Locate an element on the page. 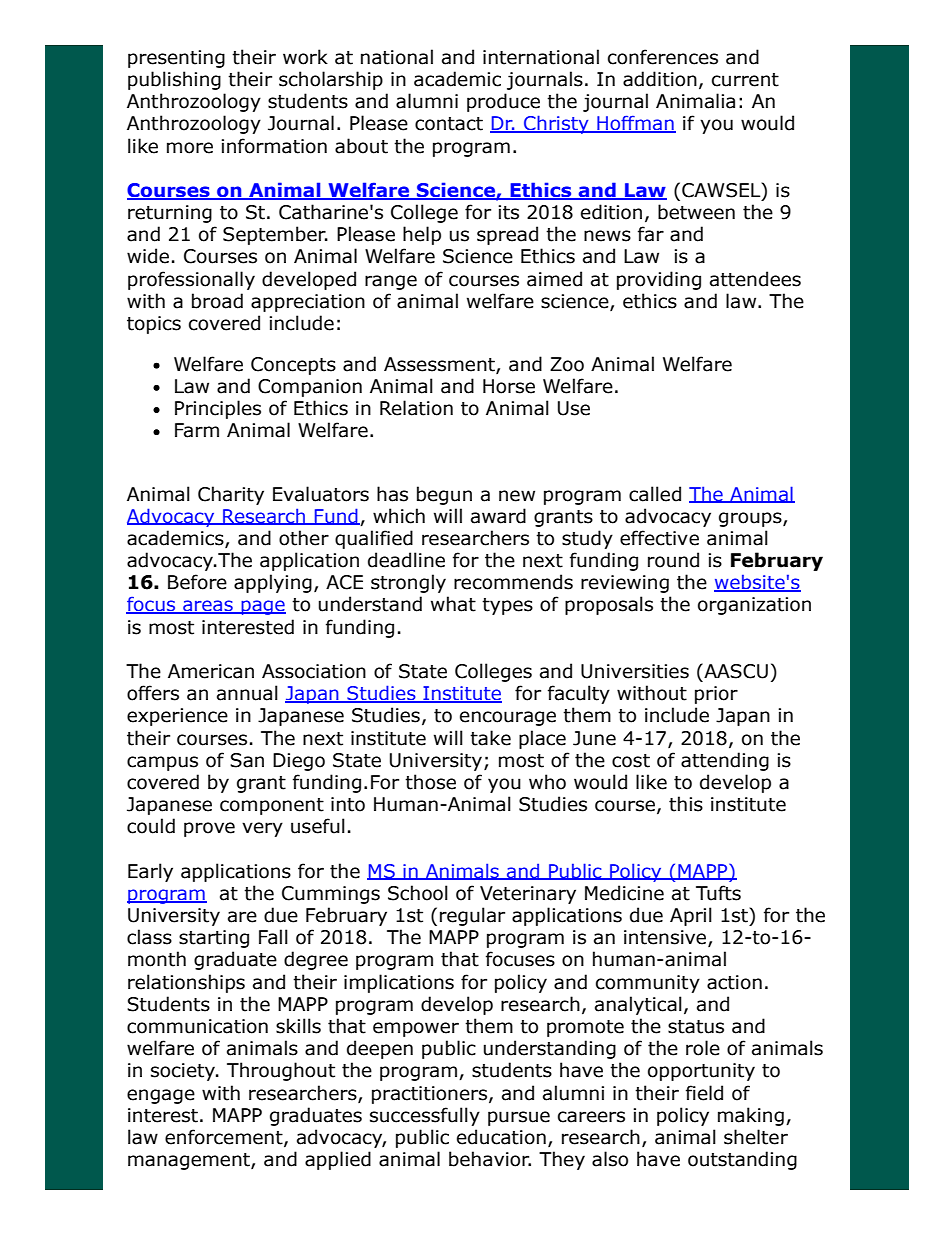 This page has width=952, height=1233. this is located at coordinates (686, 804).
